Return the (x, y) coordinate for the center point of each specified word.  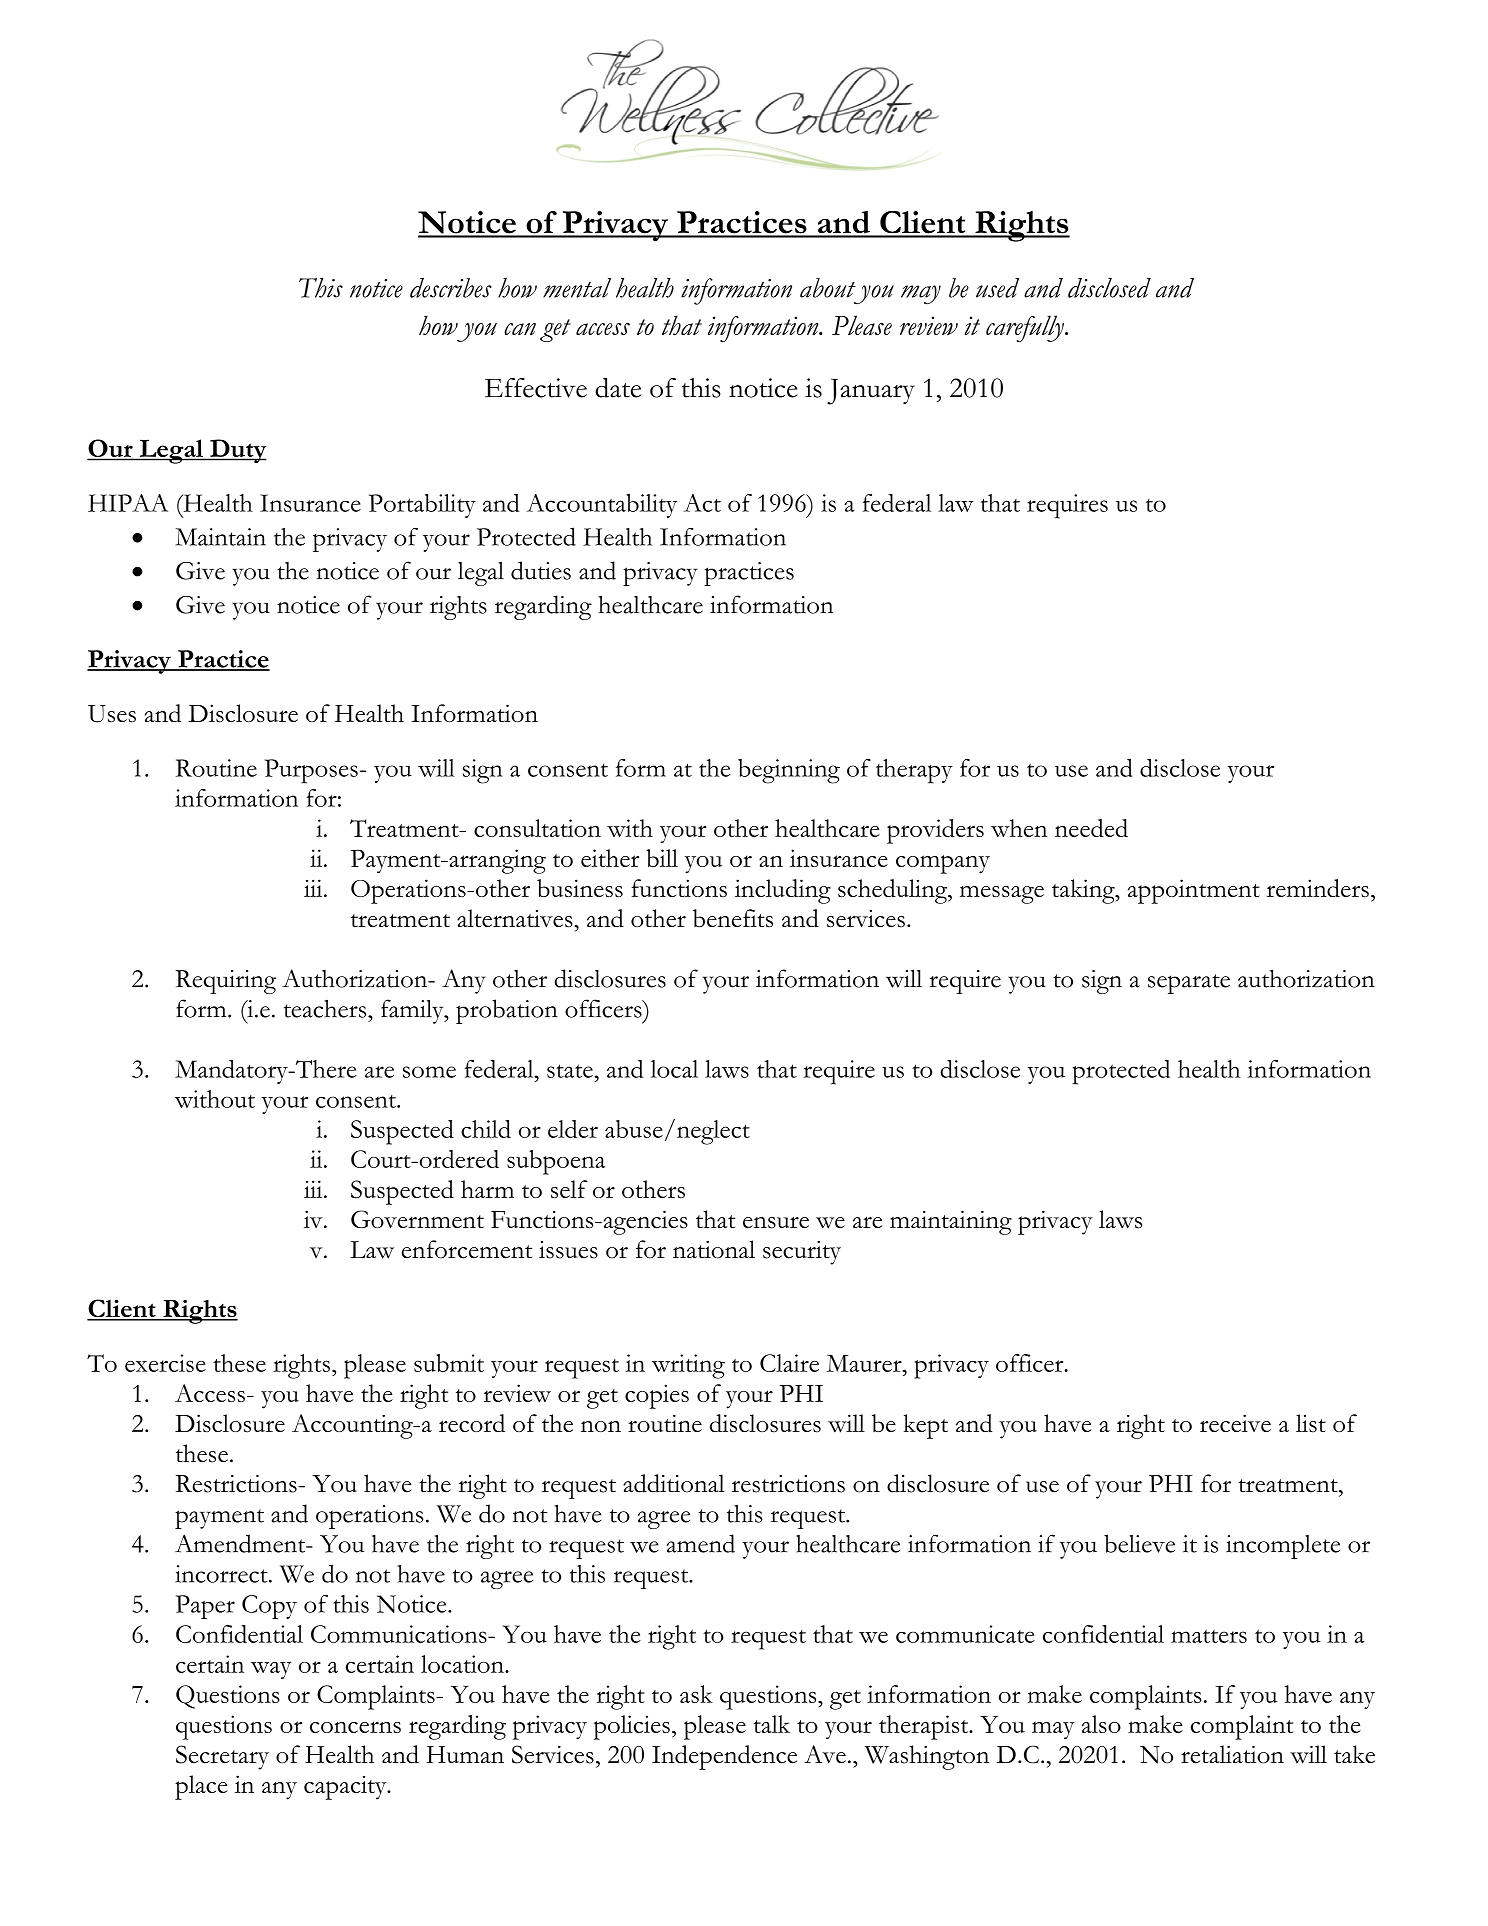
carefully (1026, 328)
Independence (724, 1757)
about (828, 288)
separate (1189, 984)
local (674, 1069)
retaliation (1232, 1754)
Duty (237, 451)
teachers (326, 1009)
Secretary (222, 1757)
